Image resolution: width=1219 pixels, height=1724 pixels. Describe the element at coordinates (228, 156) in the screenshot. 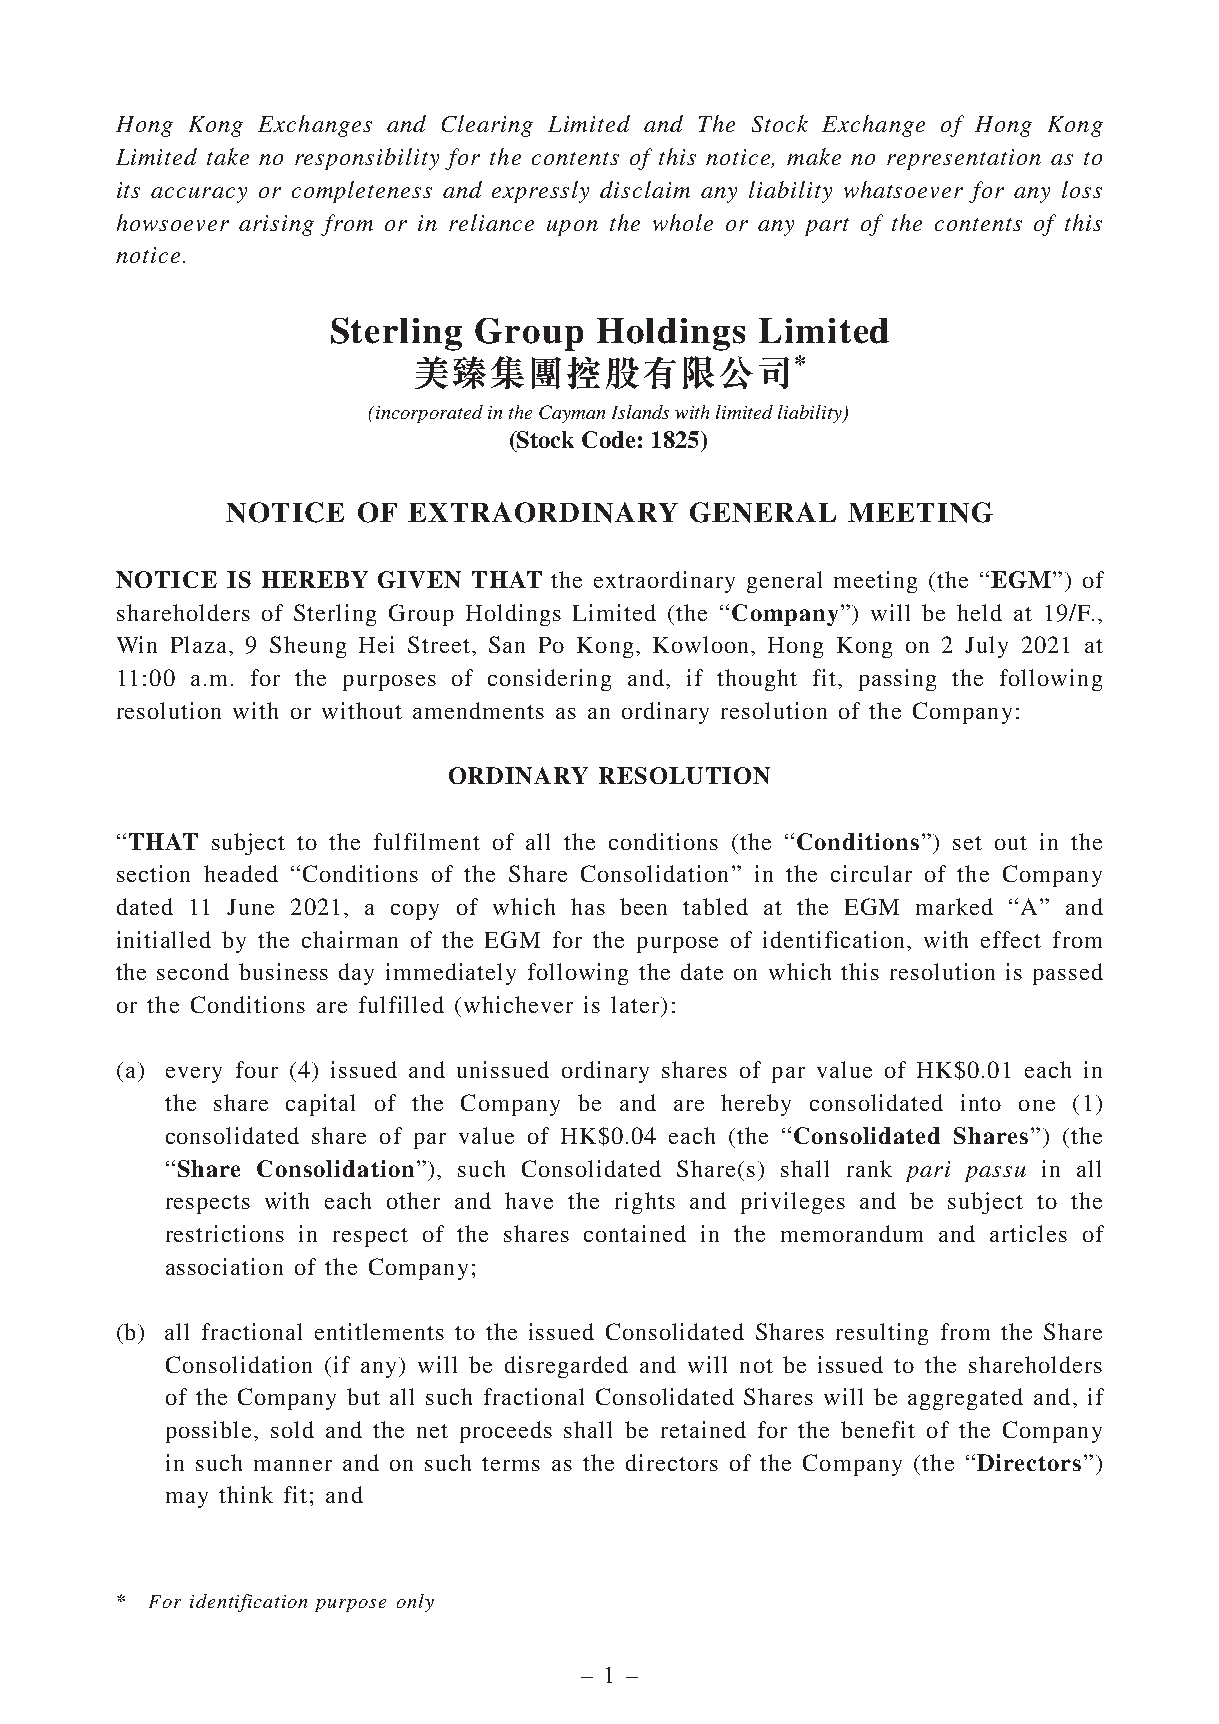

I see `take` at that location.
